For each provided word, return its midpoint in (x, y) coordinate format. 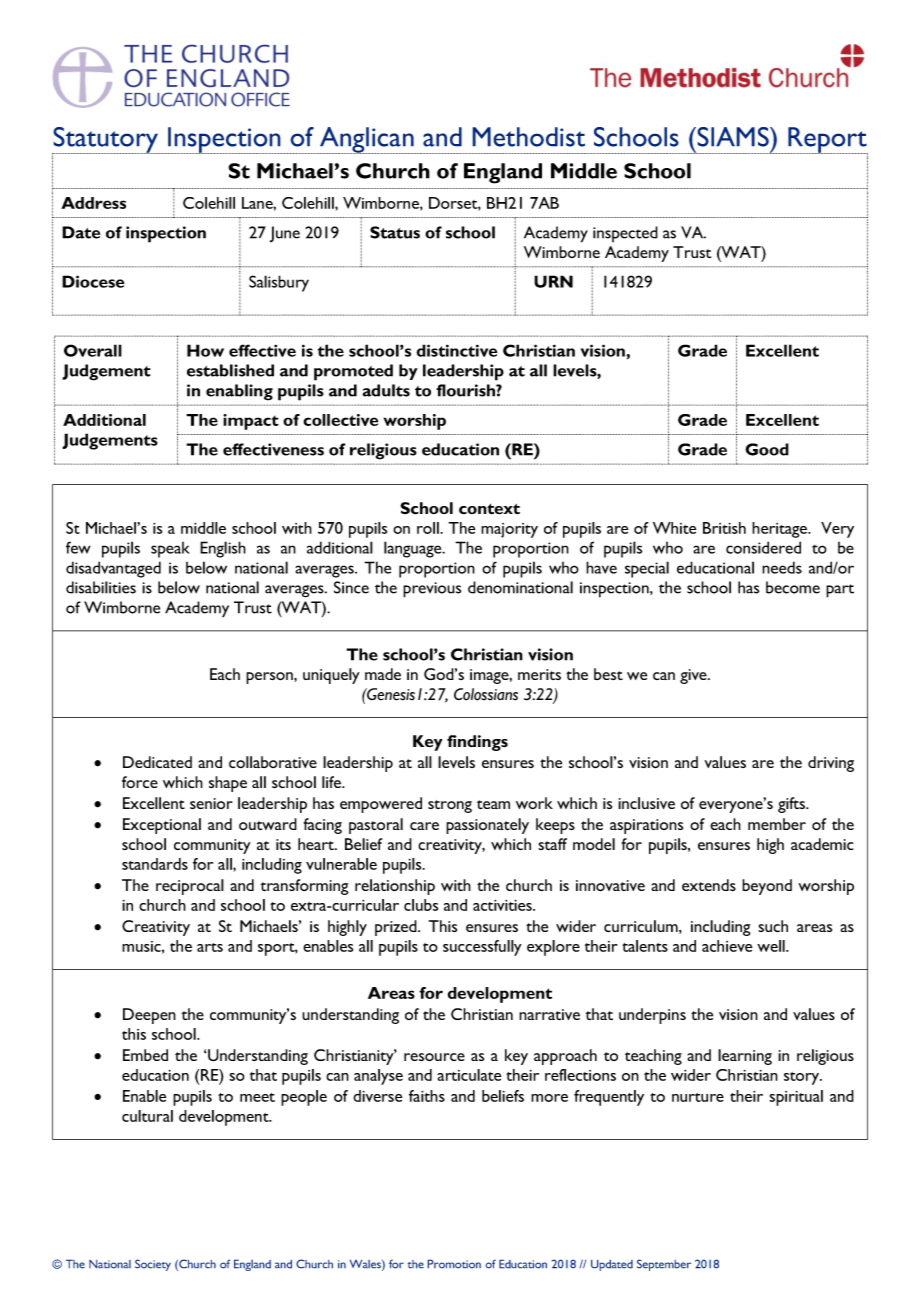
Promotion (454, 1264)
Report (827, 141)
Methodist (528, 137)
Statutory (106, 141)
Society (153, 1265)
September (664, 1265)
